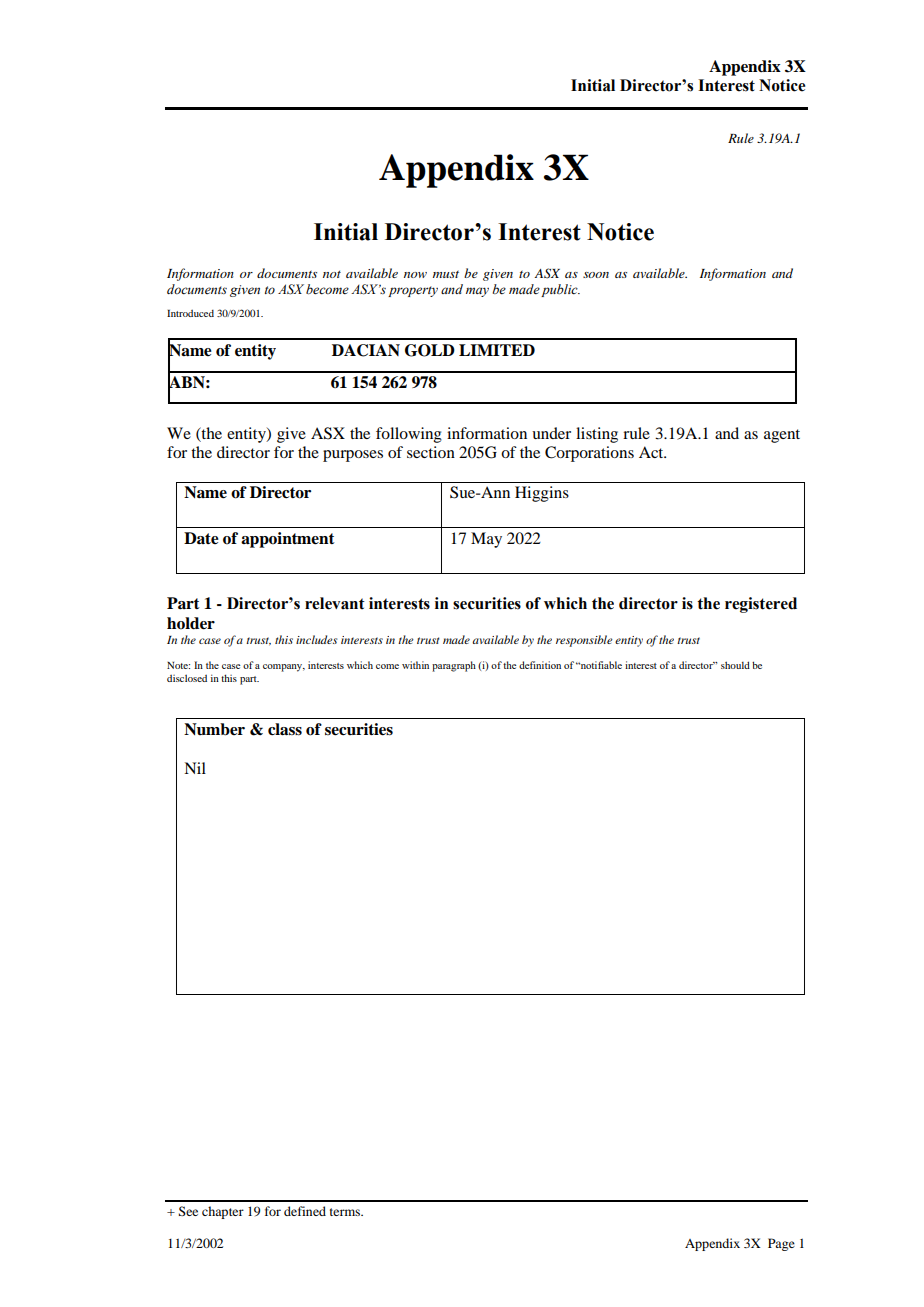 The width and height of the page is (924, 1307). I want to click on paragraph, so click(454, 666).
